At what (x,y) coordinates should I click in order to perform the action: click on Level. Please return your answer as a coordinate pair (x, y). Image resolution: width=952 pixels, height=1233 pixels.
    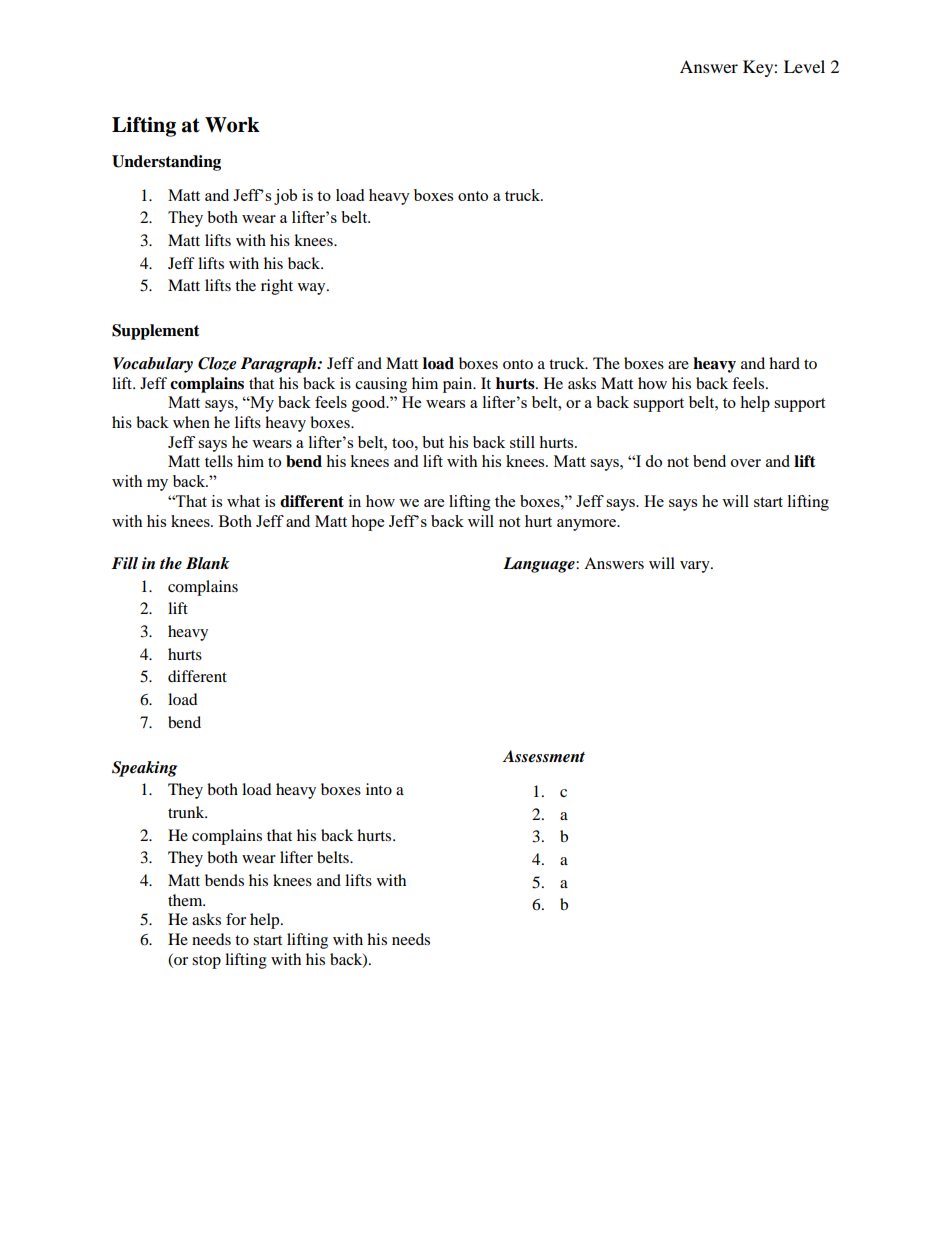
    Looking at the image, I should click on (804, 66).
